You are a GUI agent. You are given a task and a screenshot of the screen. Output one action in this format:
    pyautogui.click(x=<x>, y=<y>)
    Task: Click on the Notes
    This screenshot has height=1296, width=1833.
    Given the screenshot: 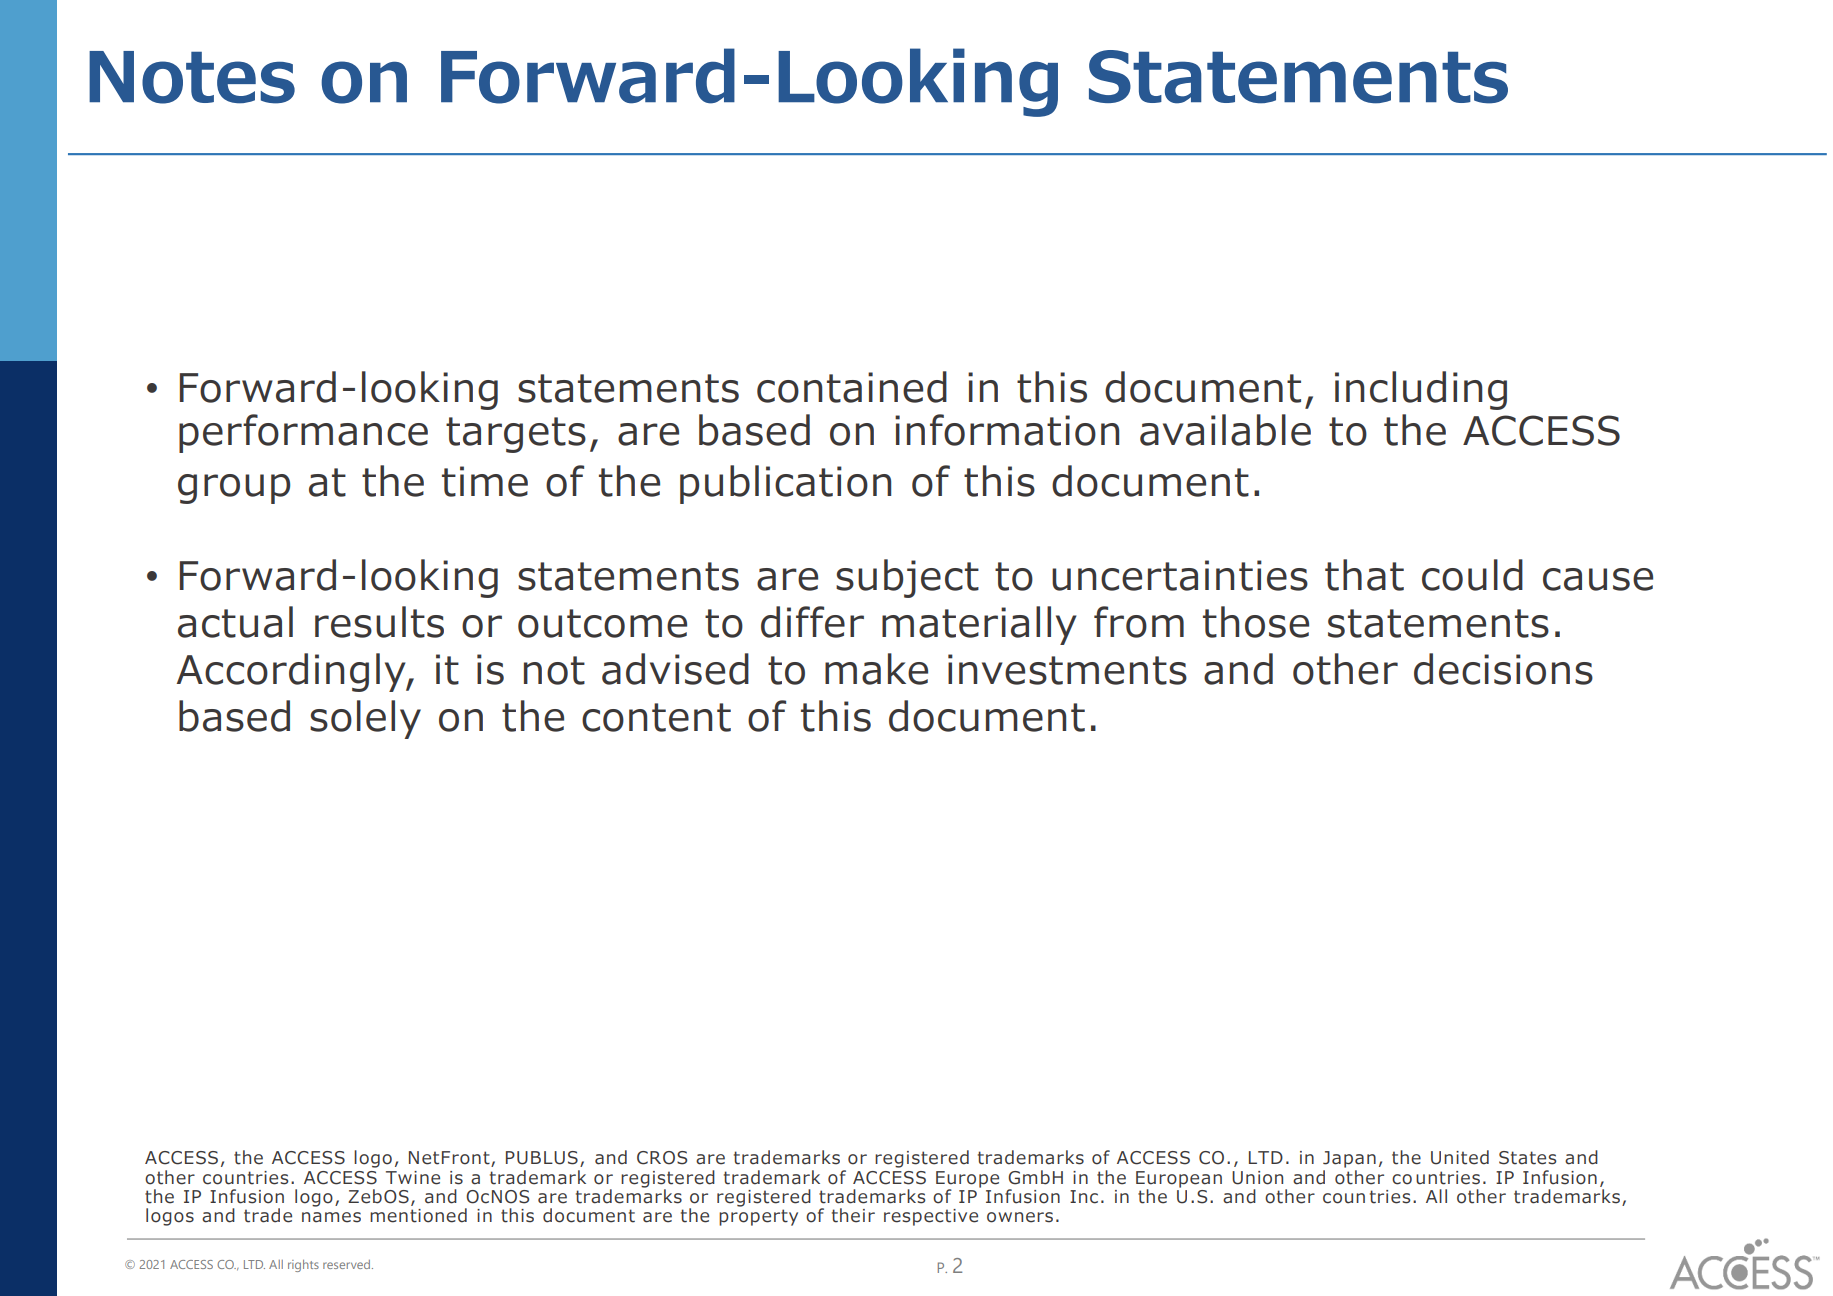 What is the action you would take?
    pyautogui.click(x=192, y=77)
